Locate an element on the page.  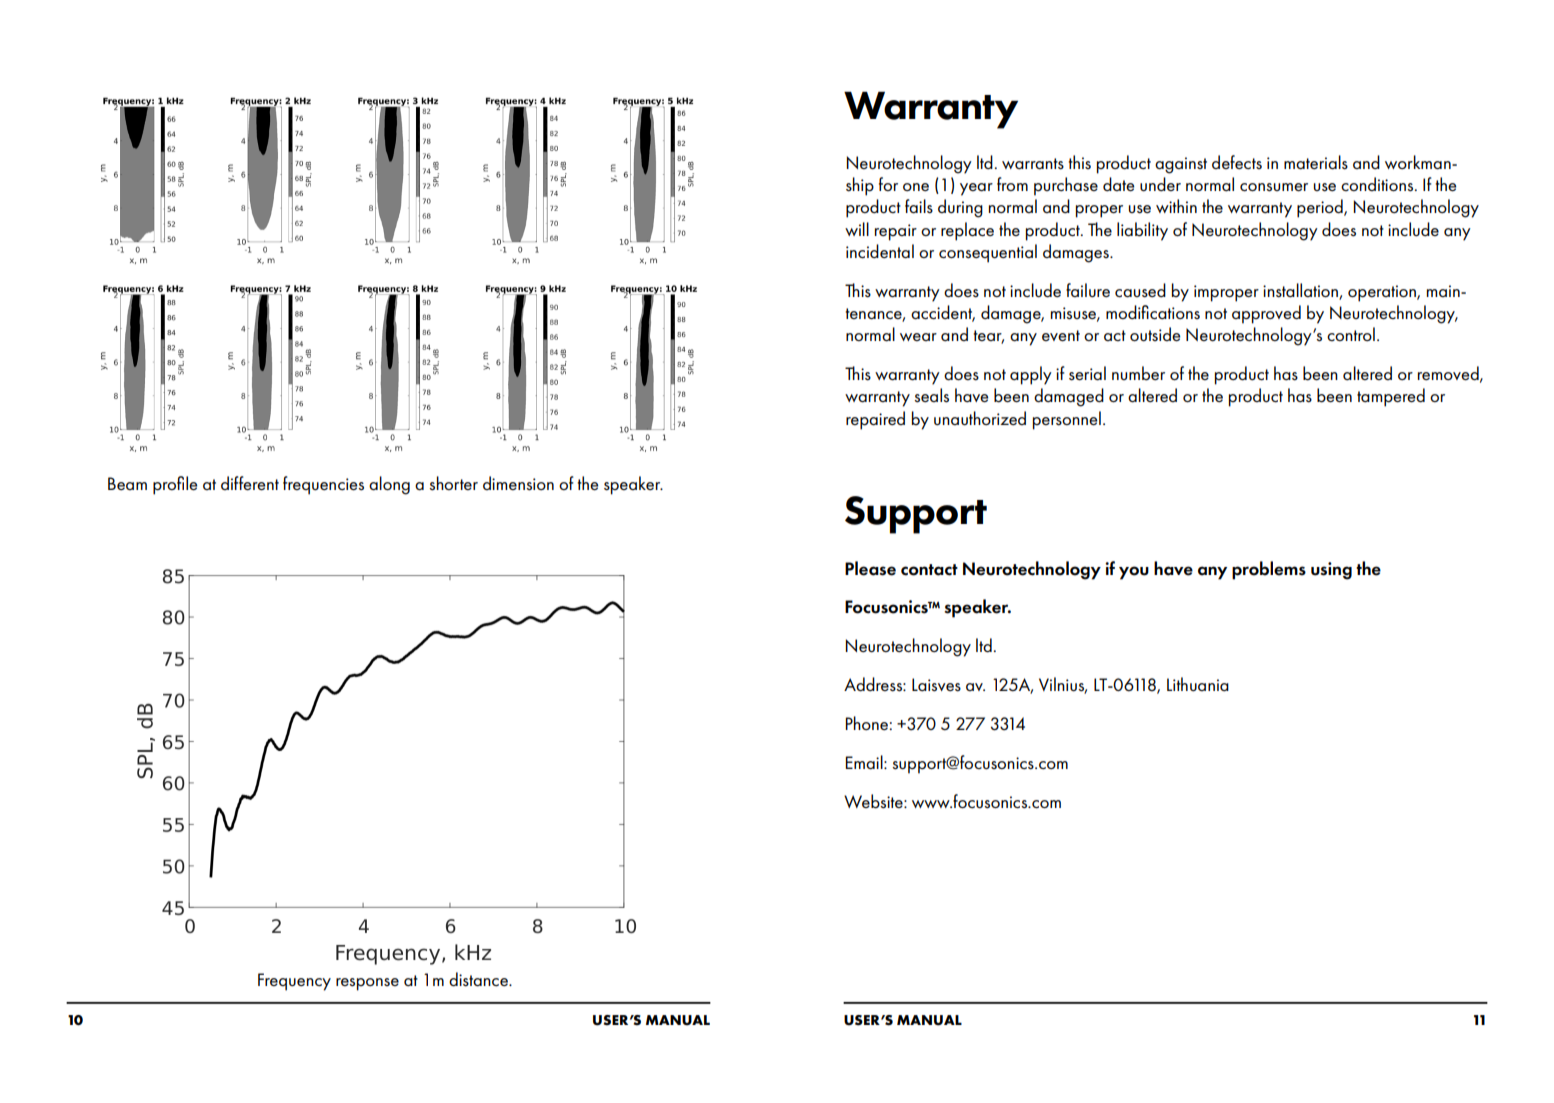
will is located at coordinates (857, 229).
